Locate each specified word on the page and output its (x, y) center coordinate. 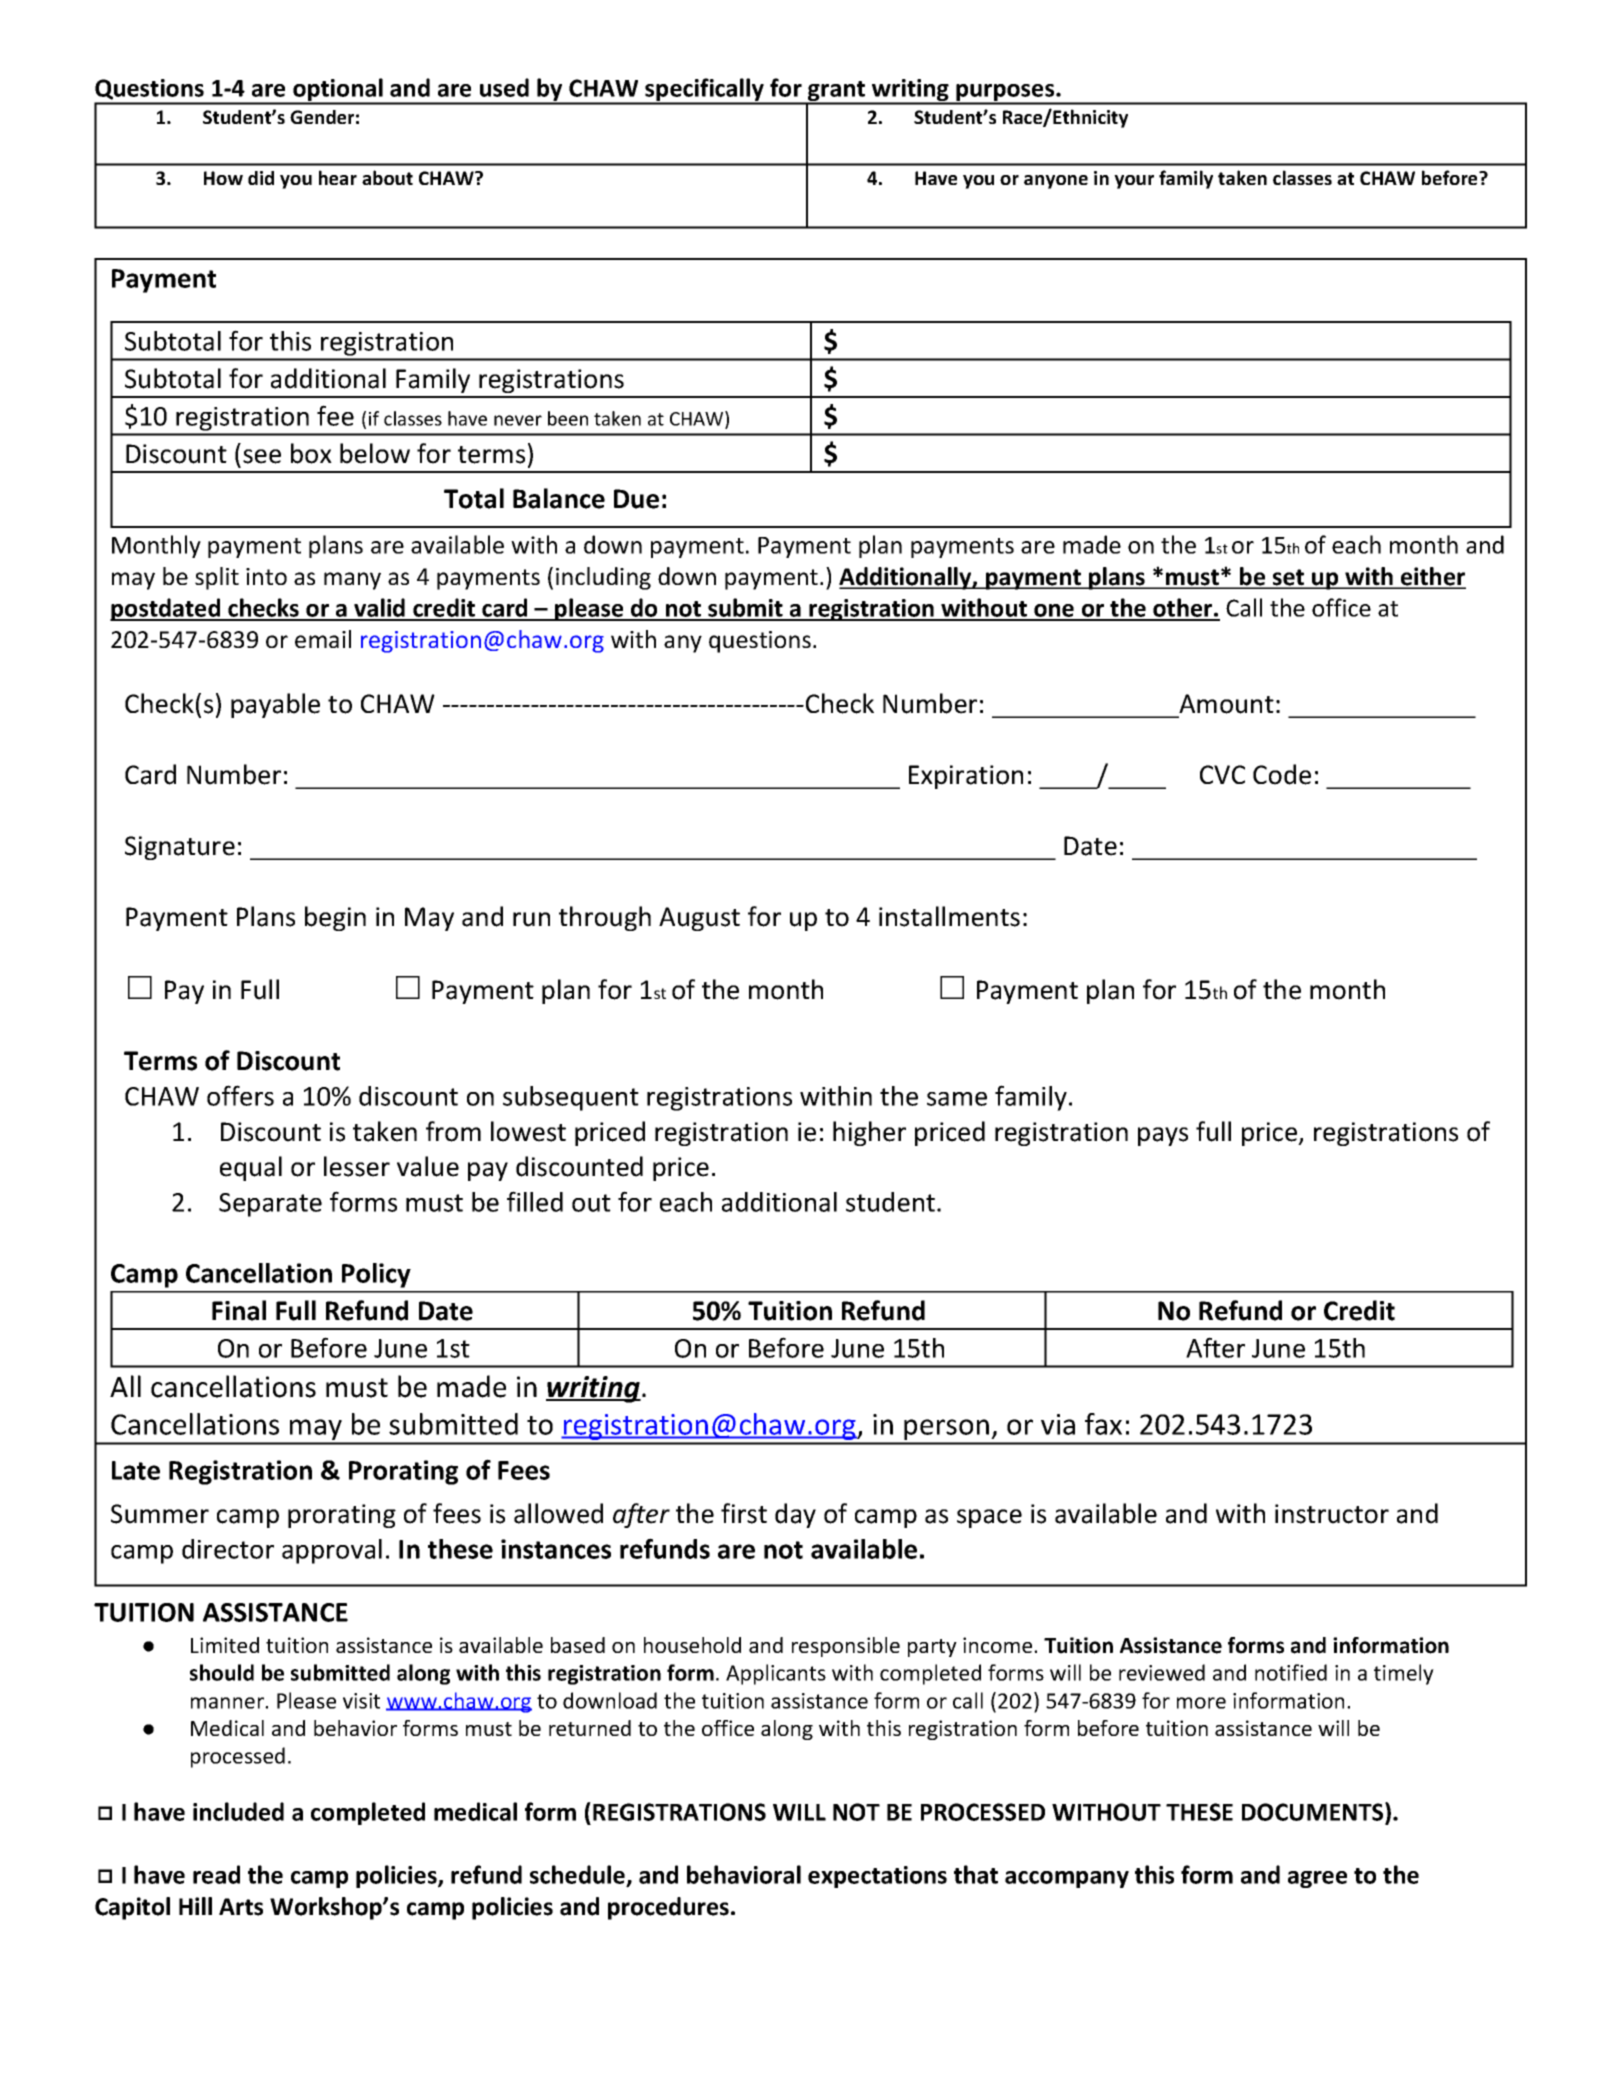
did (261, 178)
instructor (1332, 1514)
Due (636, 499)
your (1134, 182)
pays (1163, 1136)
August (699, 919)
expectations (877, 1877)
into (266, 576)
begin (335, 918)
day (795, 1515)
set (1289, 578)
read (216, 1874)
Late (136, 1470)
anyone (1056, 182)
